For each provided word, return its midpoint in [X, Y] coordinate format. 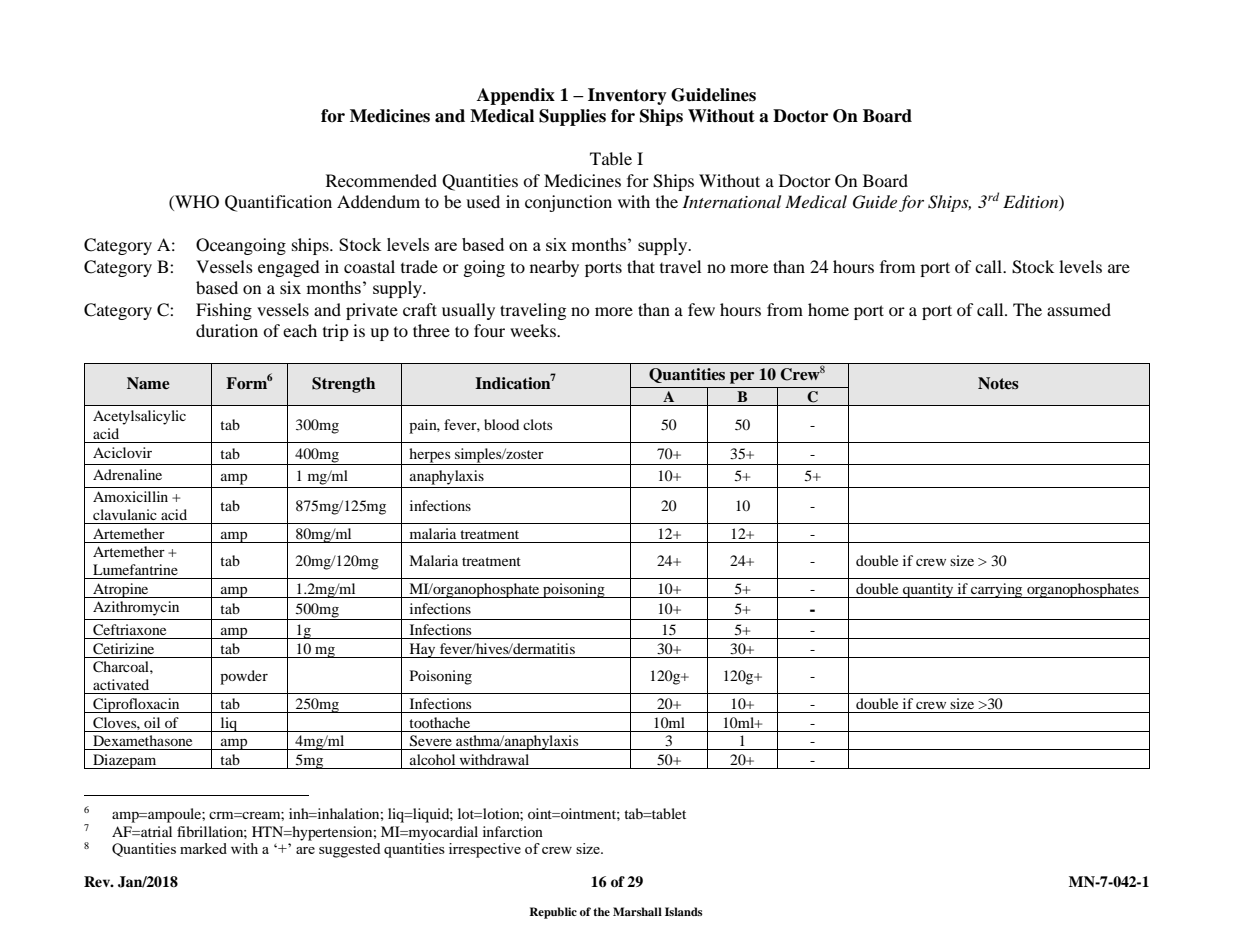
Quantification [278, 203]
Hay [422, 650]
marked [203, 848]
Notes [998, 383]
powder [244, 677]
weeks [534, 330]
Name [148, 383]
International [731, 201]
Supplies [572, 117]
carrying [997, 590]
